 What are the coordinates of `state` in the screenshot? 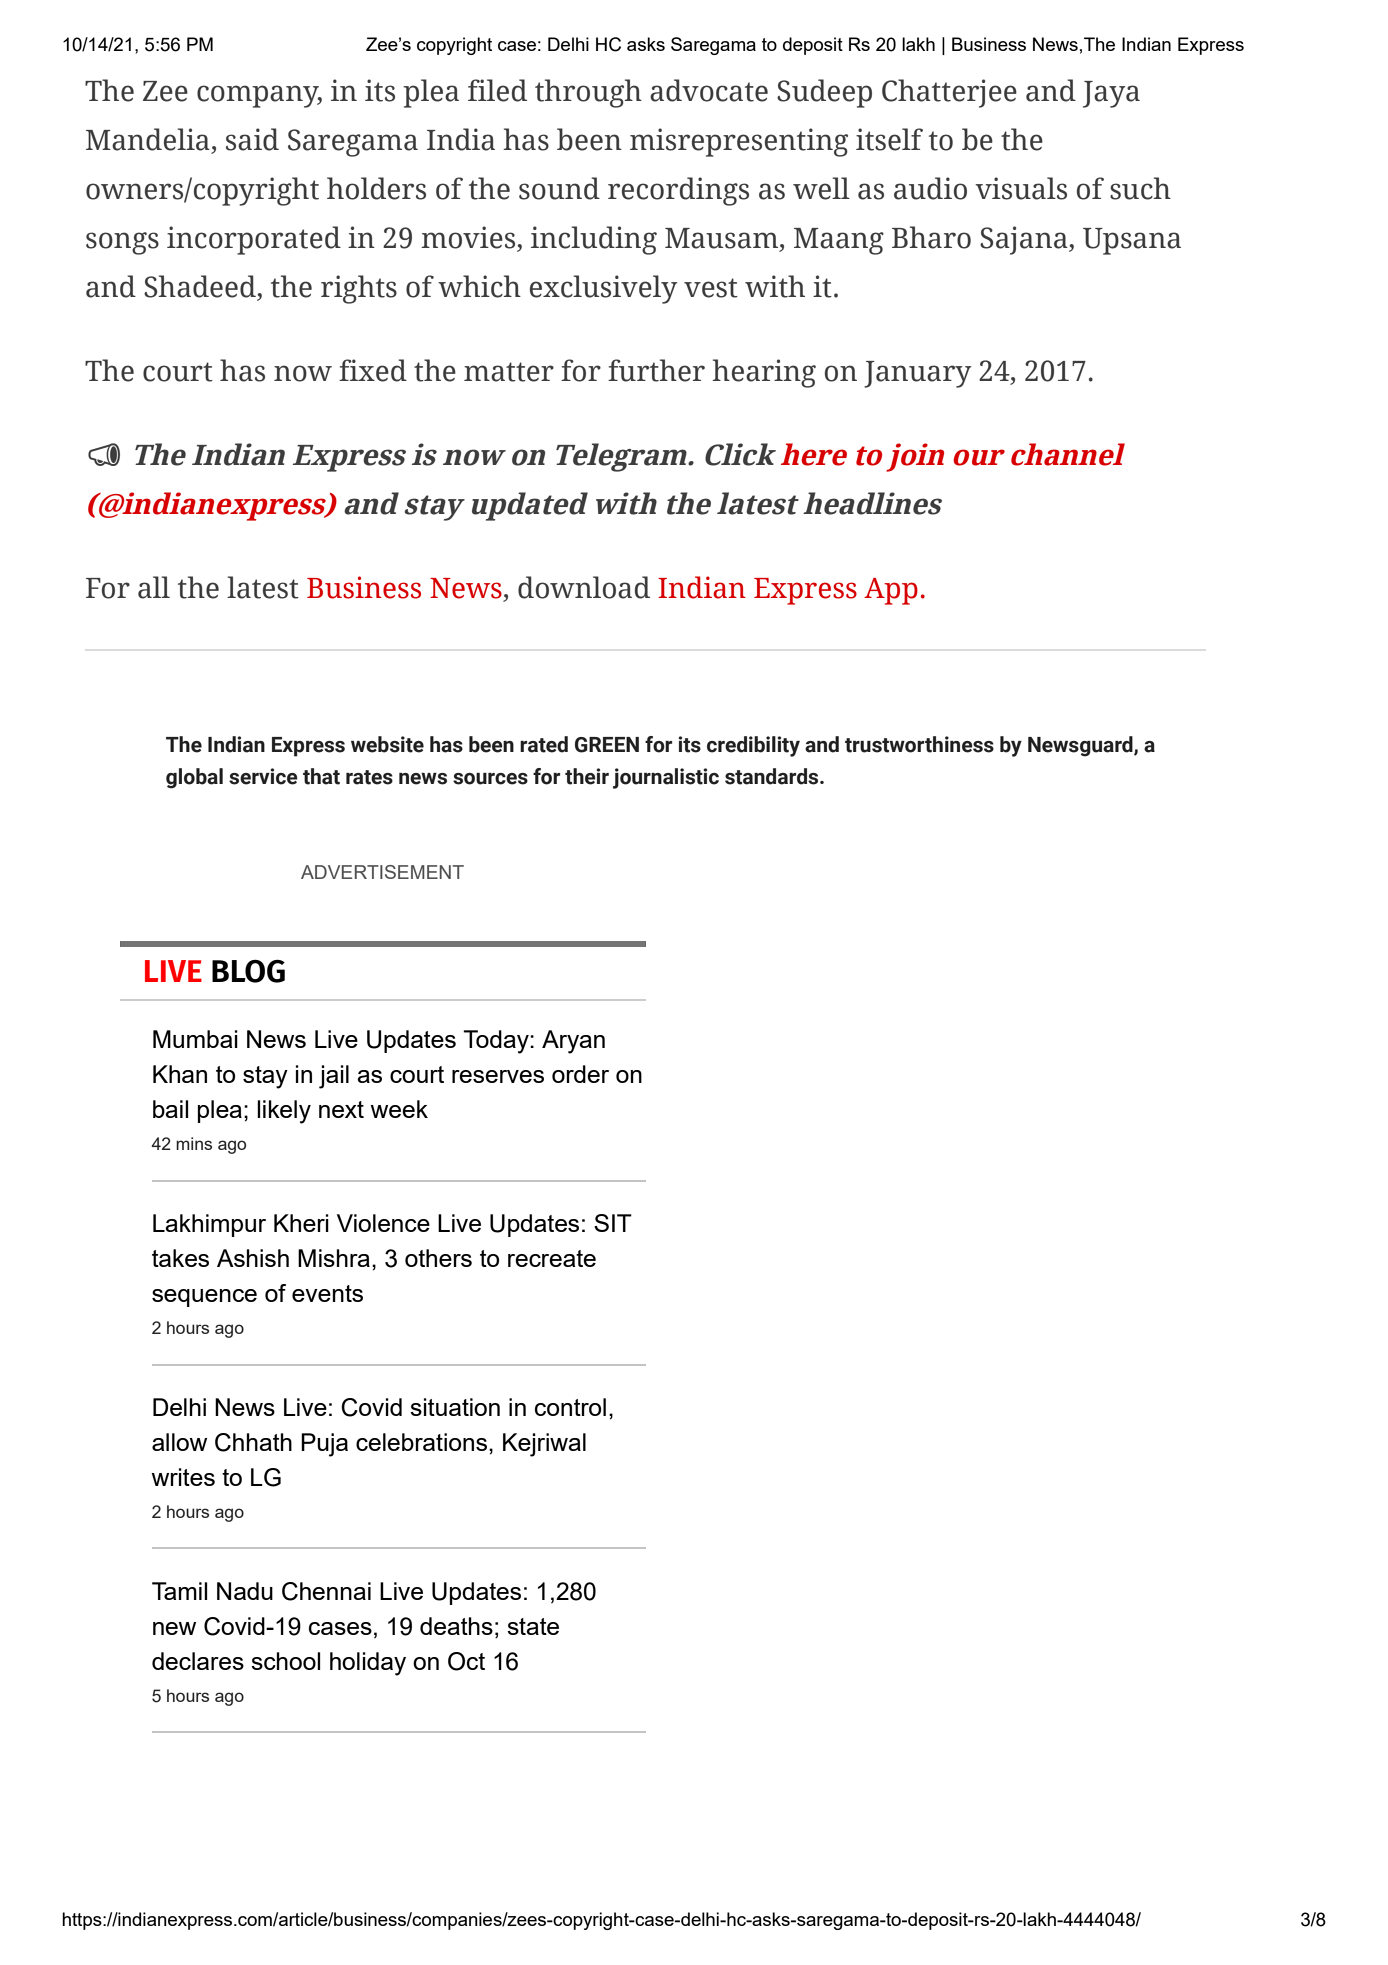 It's located at (533, 1626).
